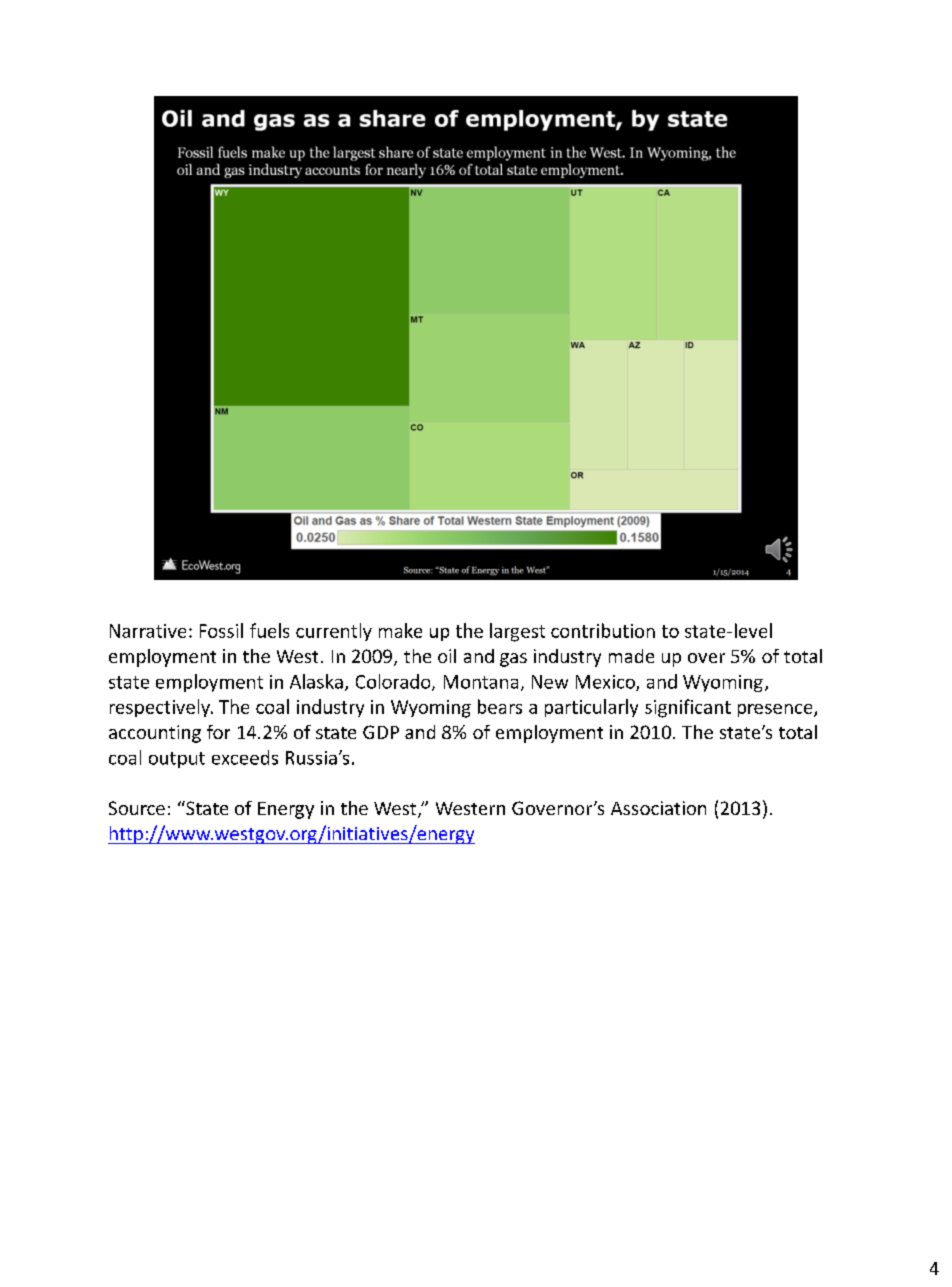  What do you see at coordinates (269, 630) in the screenshot?
I see `fuels` at bounding box center [269, 630].
